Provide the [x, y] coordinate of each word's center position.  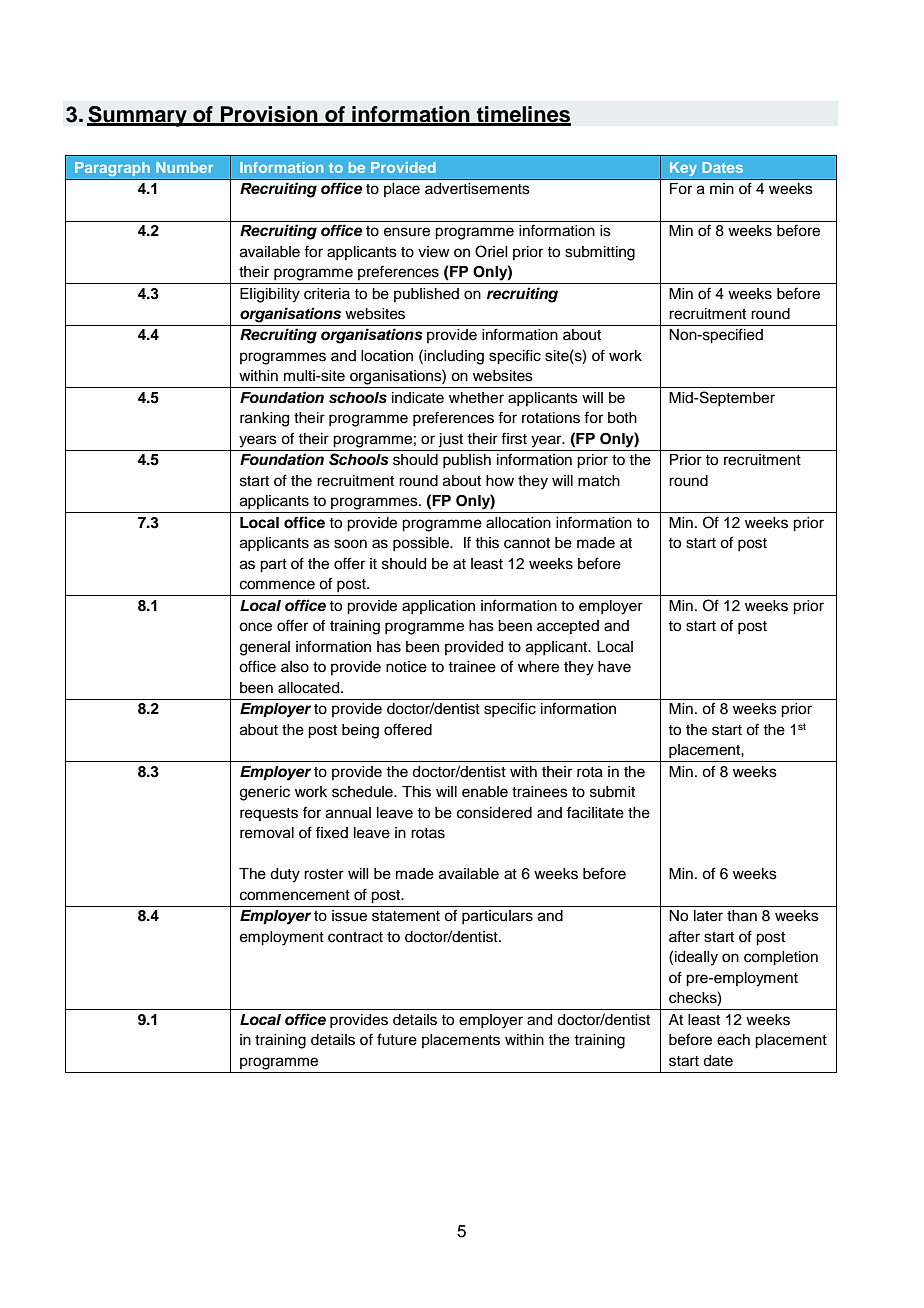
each [733, 1040]
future [397, 1039]
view [434, 252]
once [255, 627]
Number [184, 167]
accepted [568, 627]
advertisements [477, 189]
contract [355, 937]
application [438, 607]
